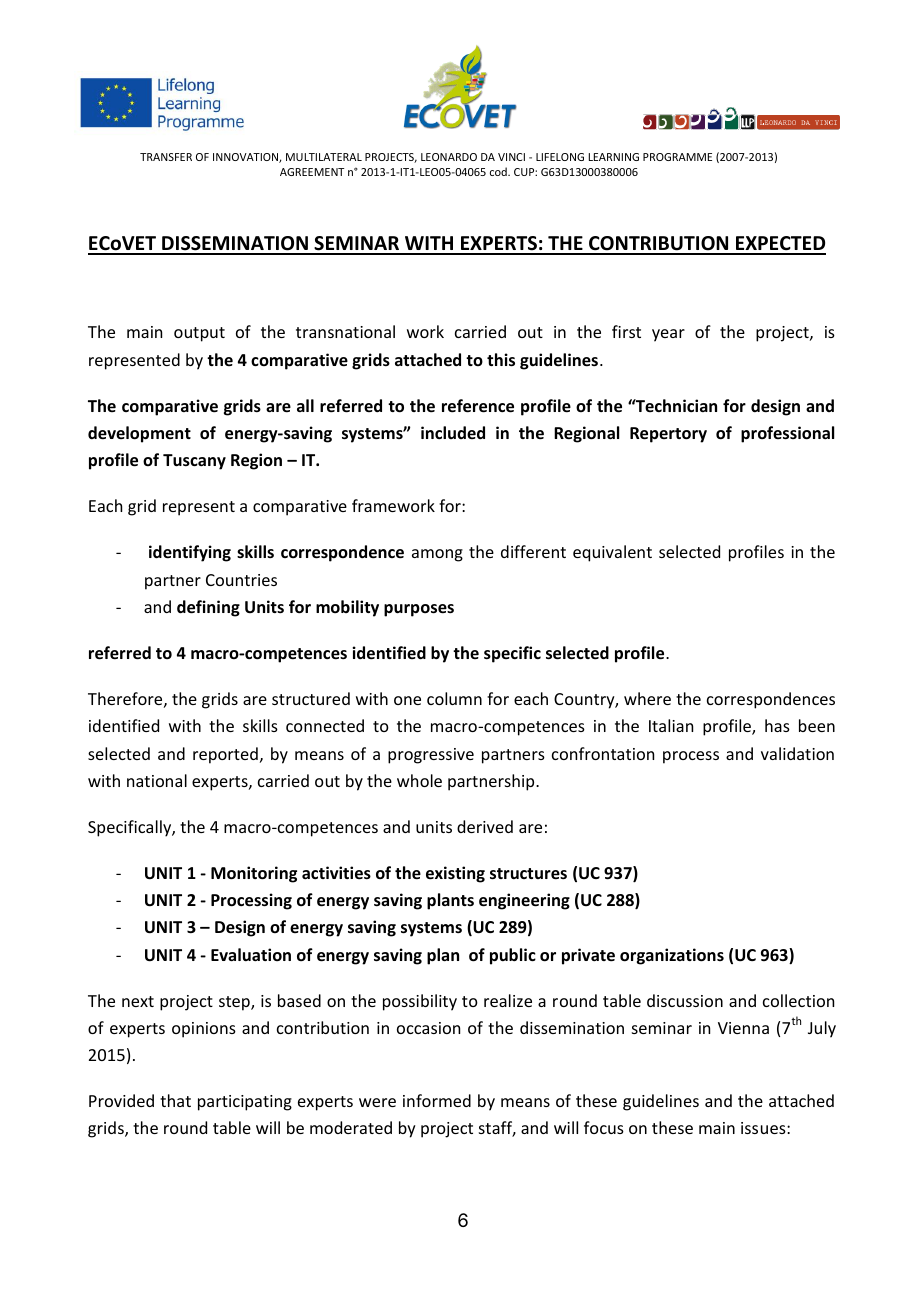 This document has height=1308, width=924. Describe the element at coordinates (499, 171) in the document. I see `cod` at that location.
